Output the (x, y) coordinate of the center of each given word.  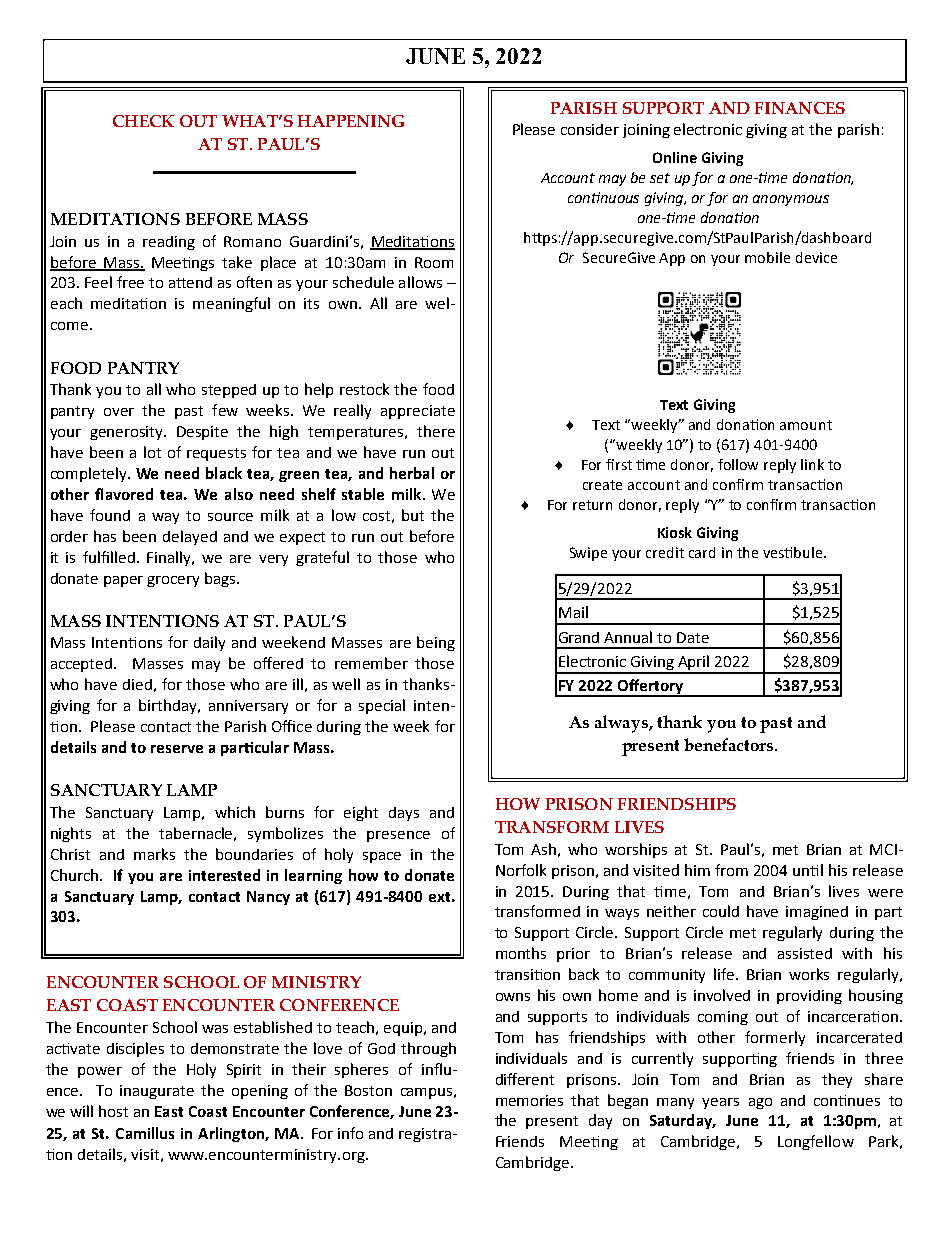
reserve (177, 749)
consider (590, 129)
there (436, 431)
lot (152, 452)
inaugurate (157, 1092)
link (812, 464)
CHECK (143, 121)
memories (529, 1100)
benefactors (730, 744)
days (404, 814)
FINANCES (800, 108)
